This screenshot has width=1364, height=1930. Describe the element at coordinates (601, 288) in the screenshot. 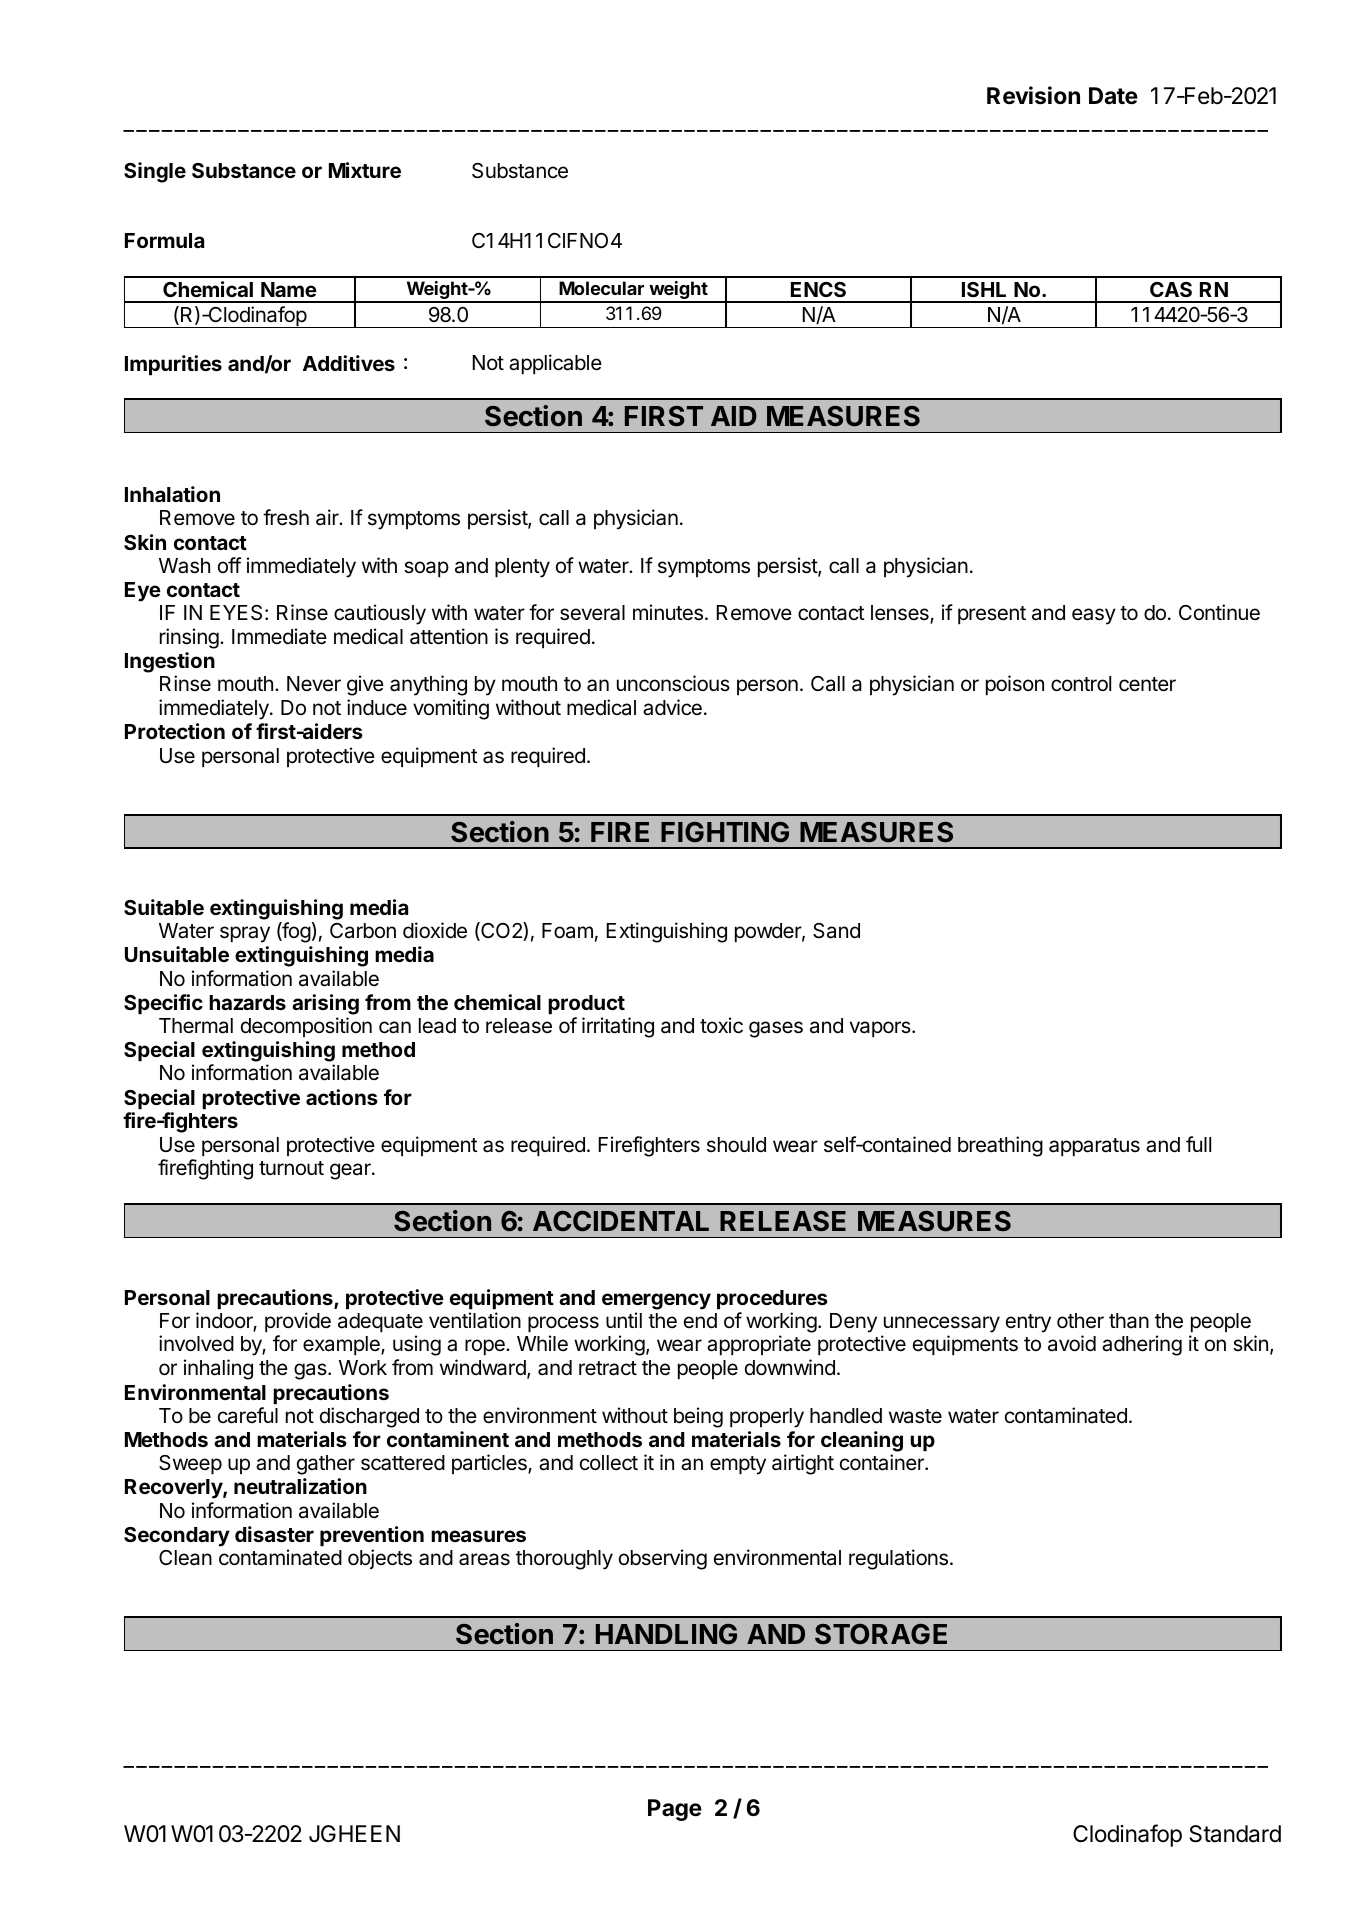

I see `Molecular` at that location.
